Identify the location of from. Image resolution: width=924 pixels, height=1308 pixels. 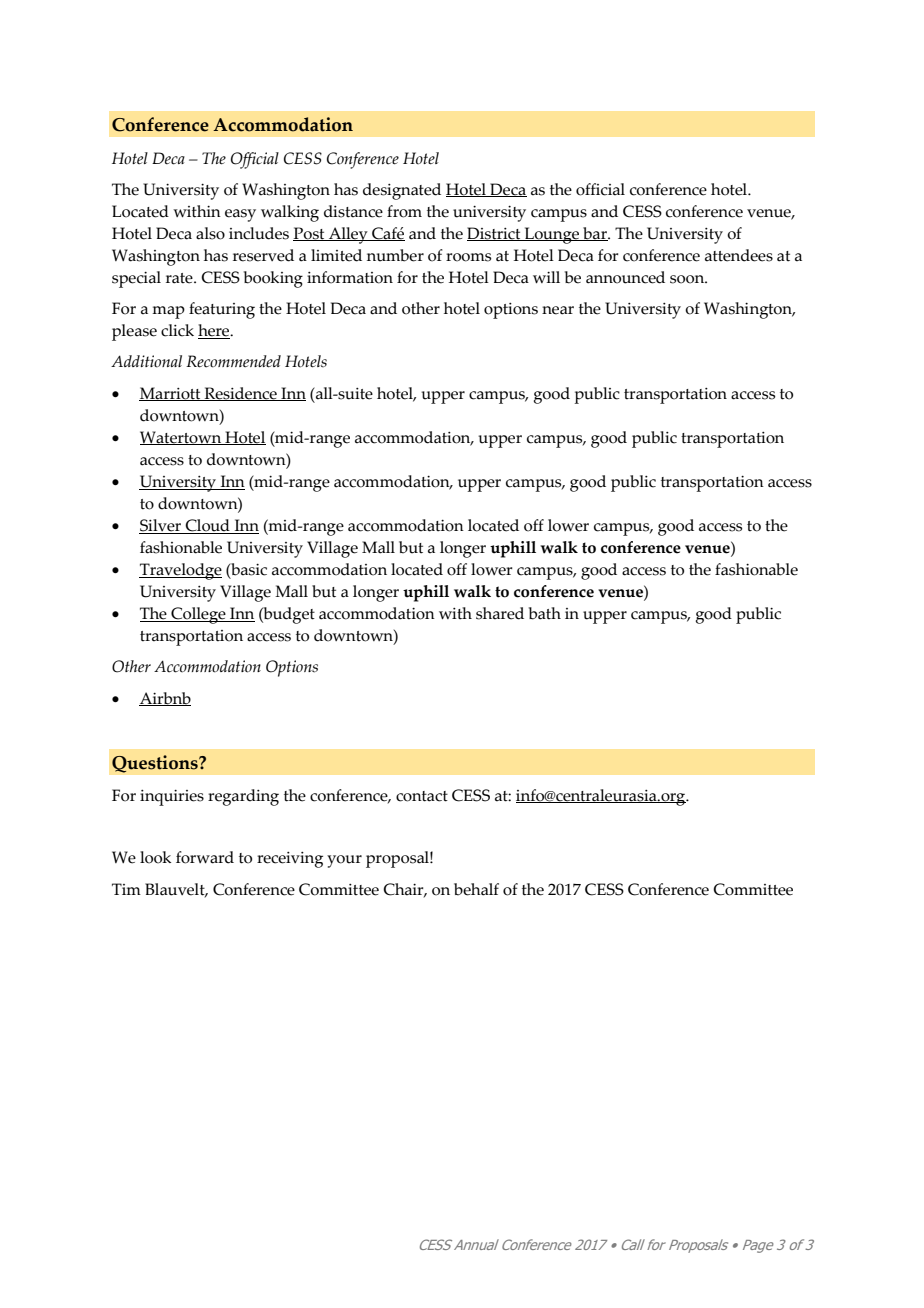
(404, 211).
